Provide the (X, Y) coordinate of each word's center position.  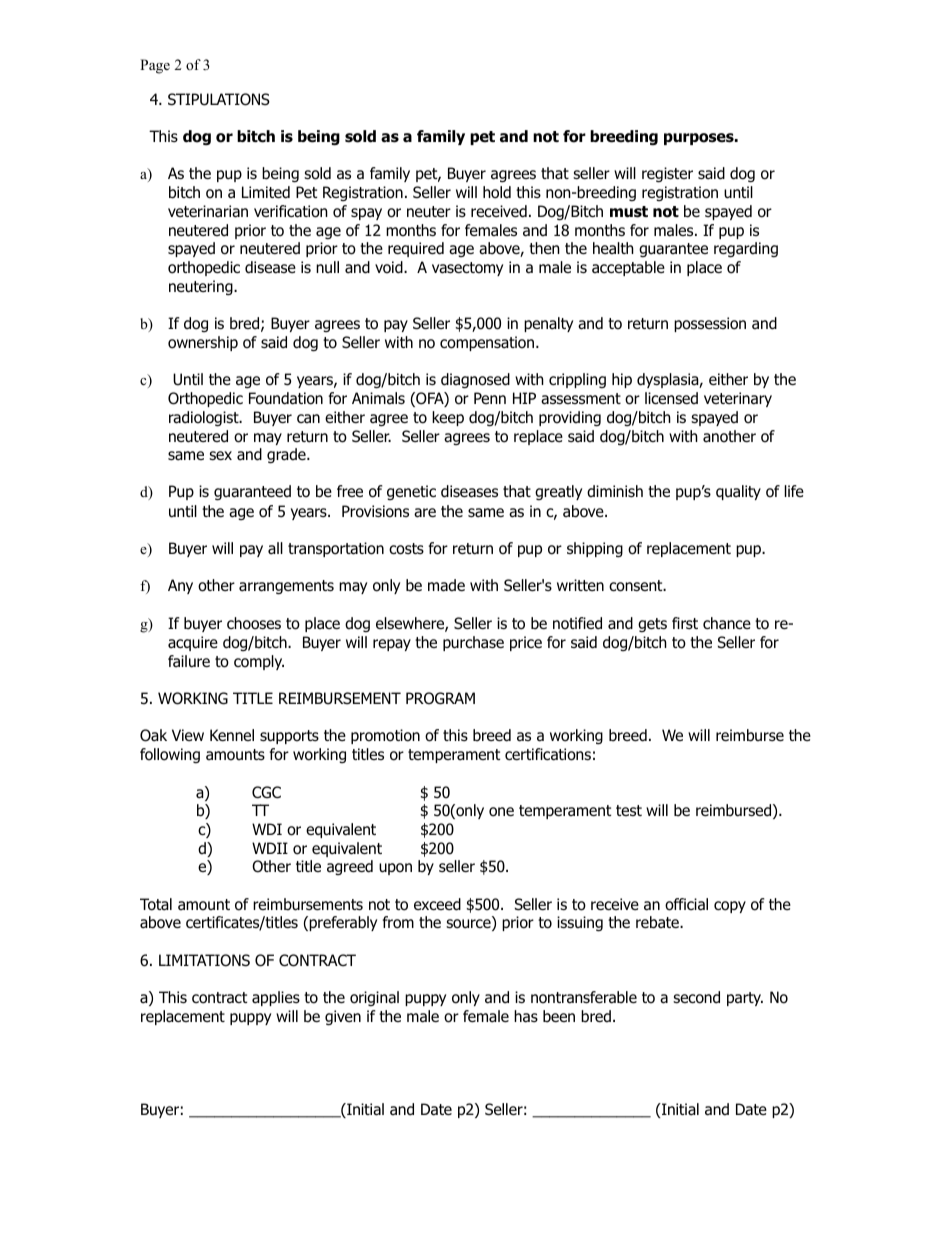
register (667, 175)
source (469, 925)
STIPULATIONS (219, 99)
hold (497, 192)
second (696, 997)
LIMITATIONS (204, 960)
